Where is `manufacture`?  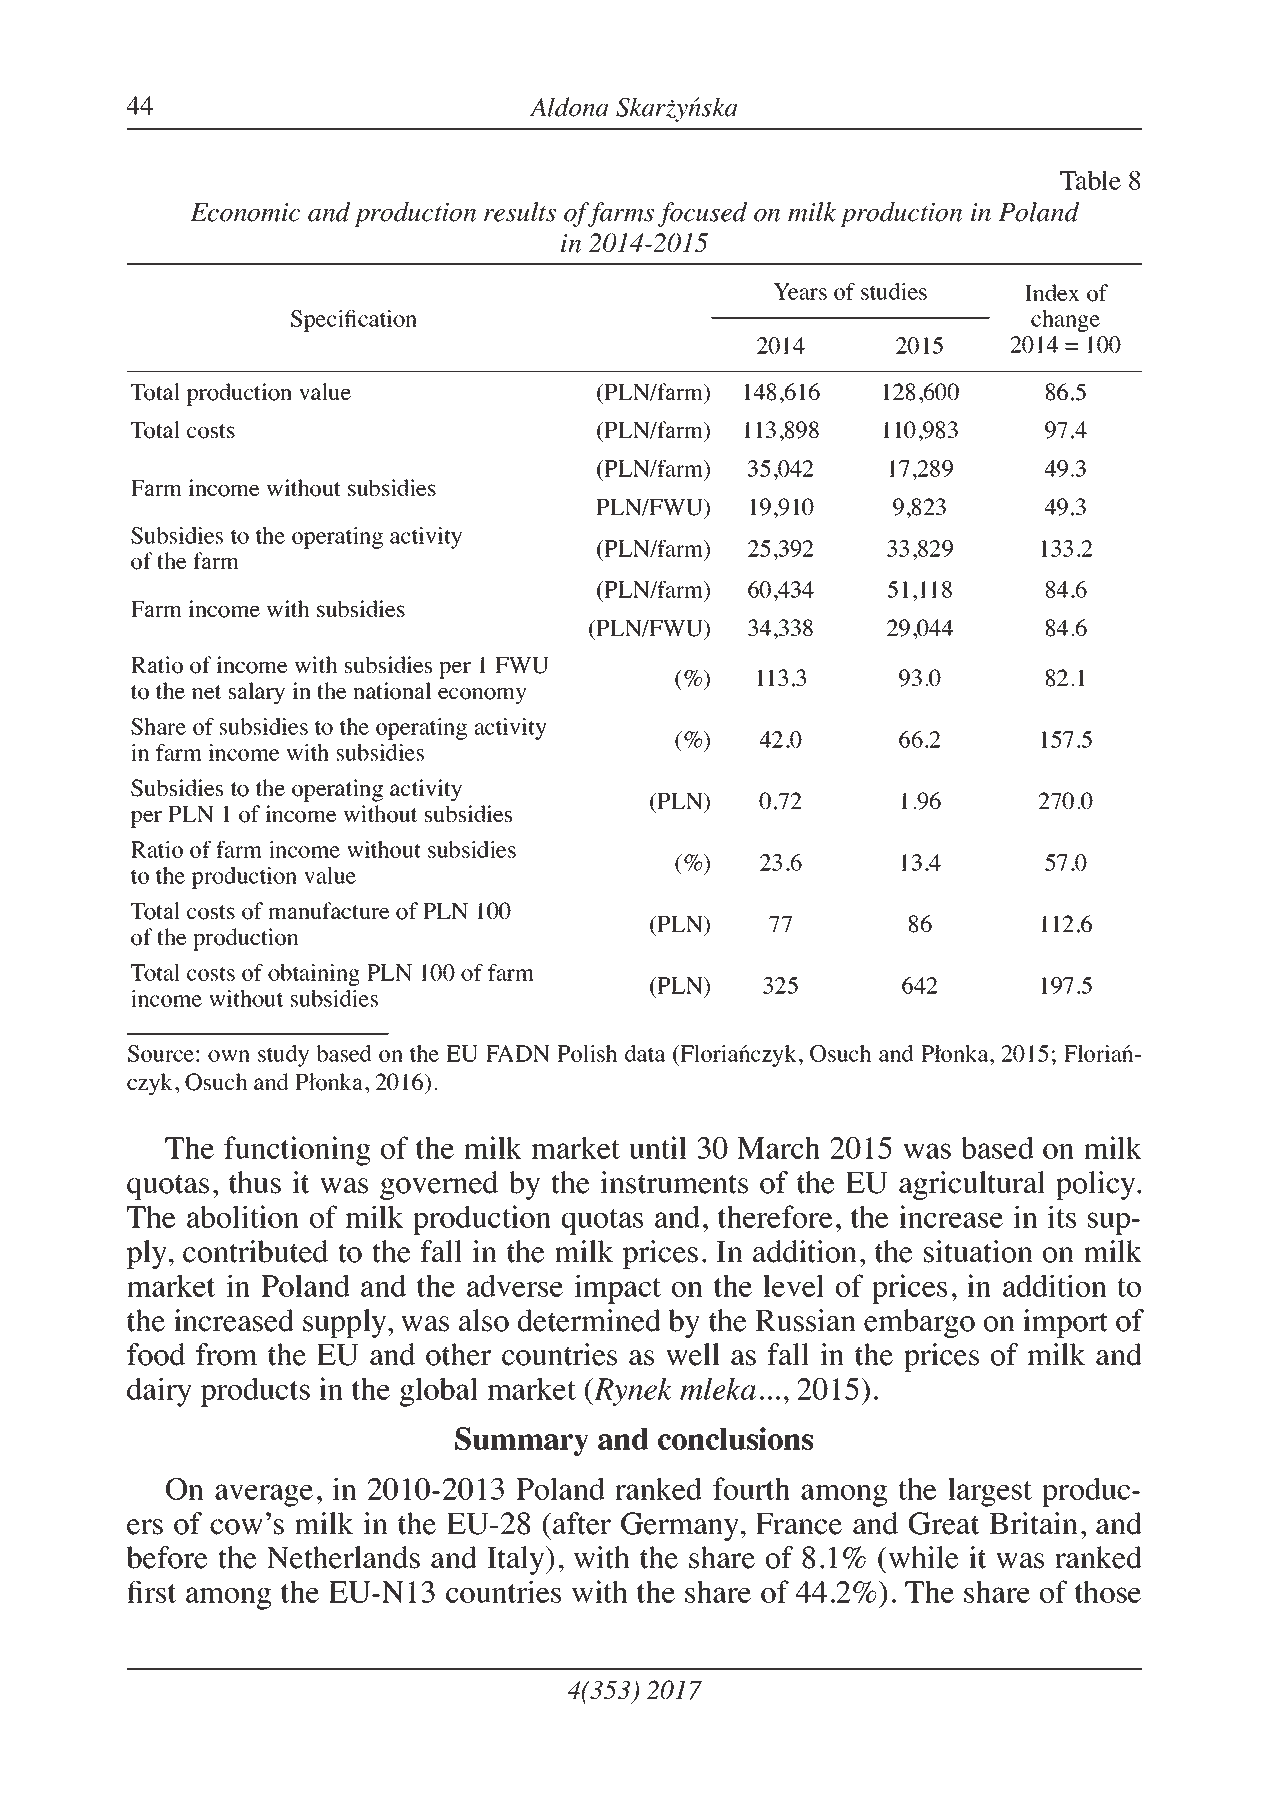 manufacture is located at coordinates (329, 911).
